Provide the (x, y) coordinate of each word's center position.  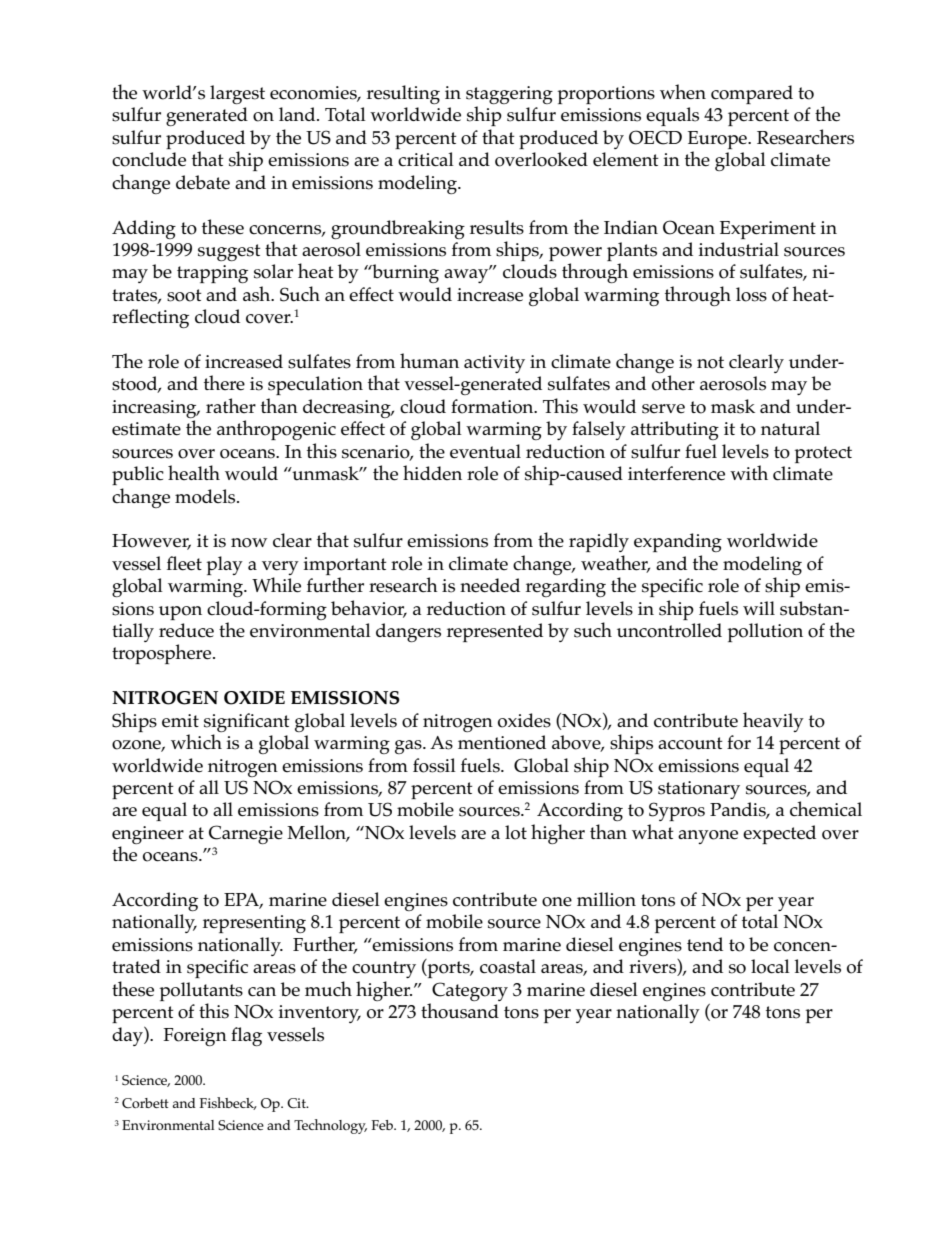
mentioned (502, 742)
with (749, 472)
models (206, 496)
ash (258, 294)
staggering (509, 96)
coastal (508, 966)
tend (705, 944)
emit (180, 721)
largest (237, 94)
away (467, 275)
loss (751, 294)
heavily (773, 722)
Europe (718, 140)
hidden (432, 472)
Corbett (145, 1103)
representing (254, 924)
